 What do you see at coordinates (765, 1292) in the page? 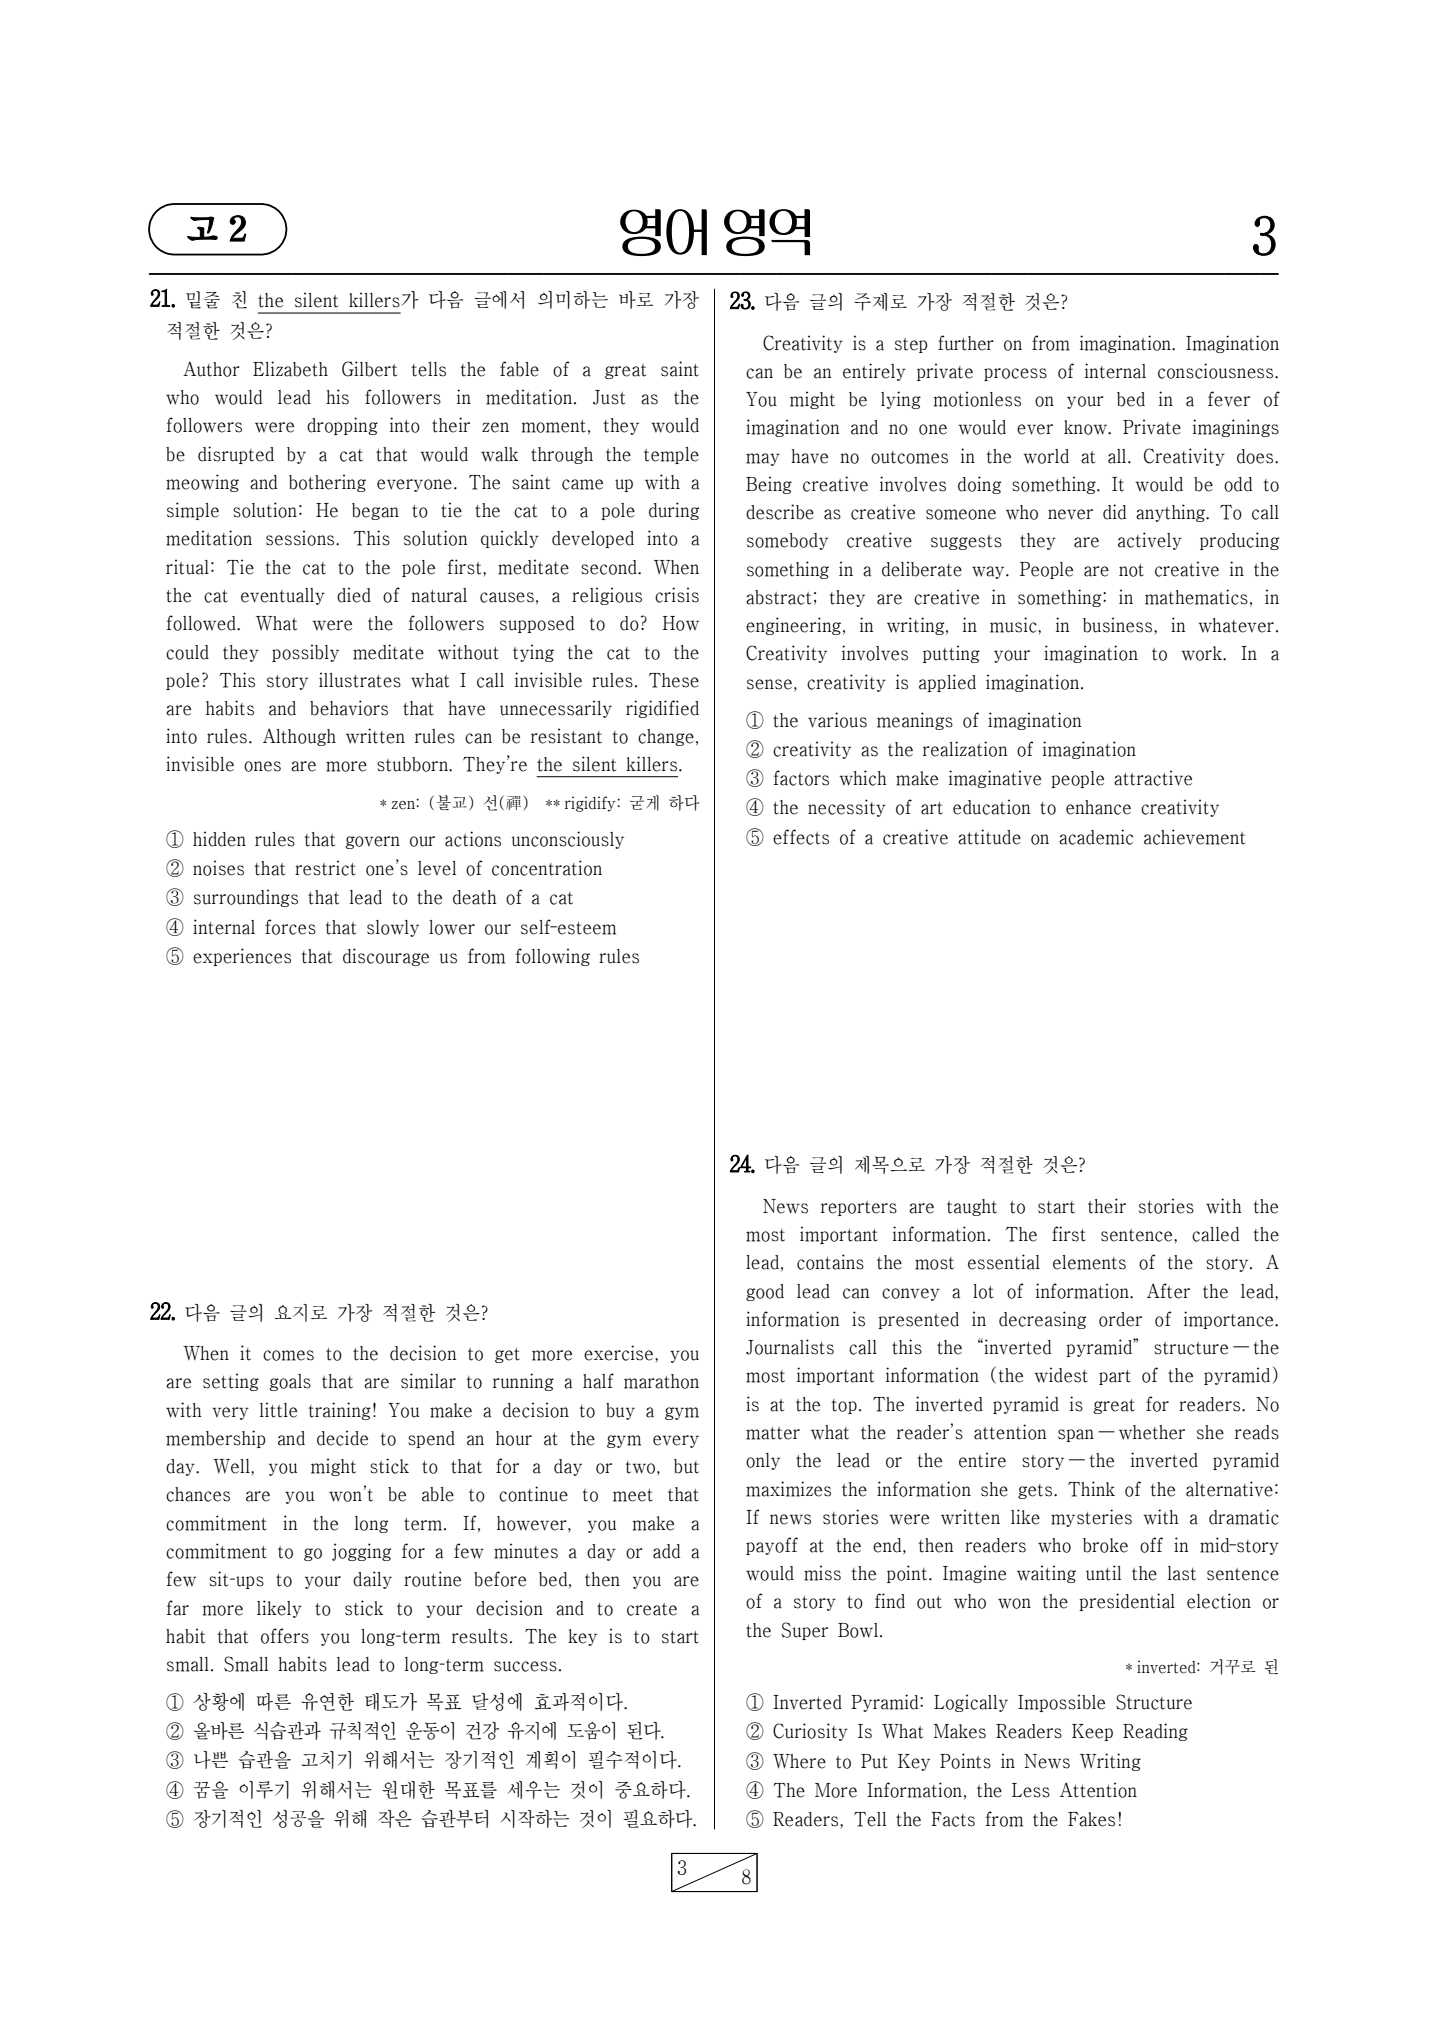
I see `good` at bounding box center [765, 1292].
